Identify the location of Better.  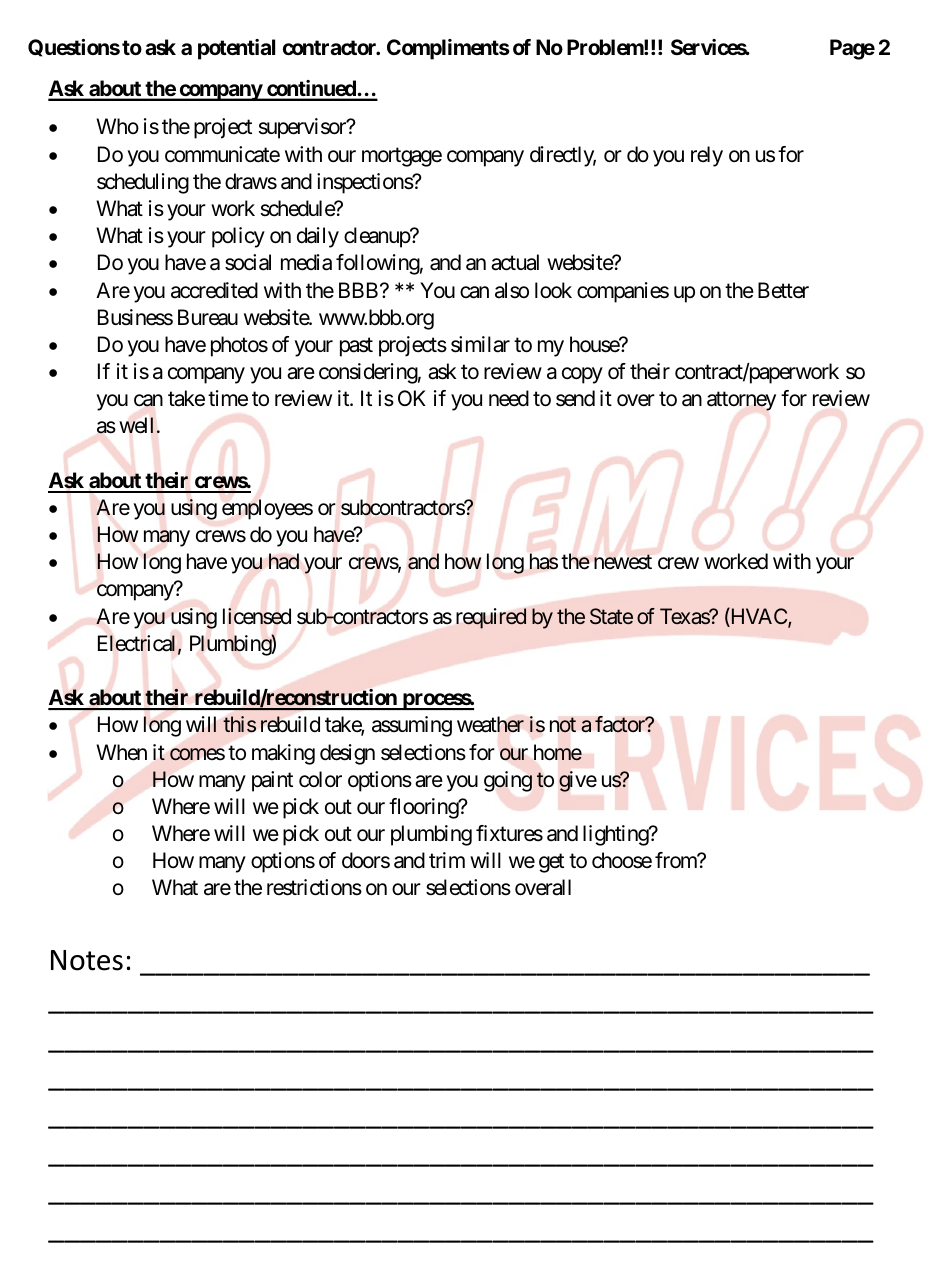
(783, 290).
